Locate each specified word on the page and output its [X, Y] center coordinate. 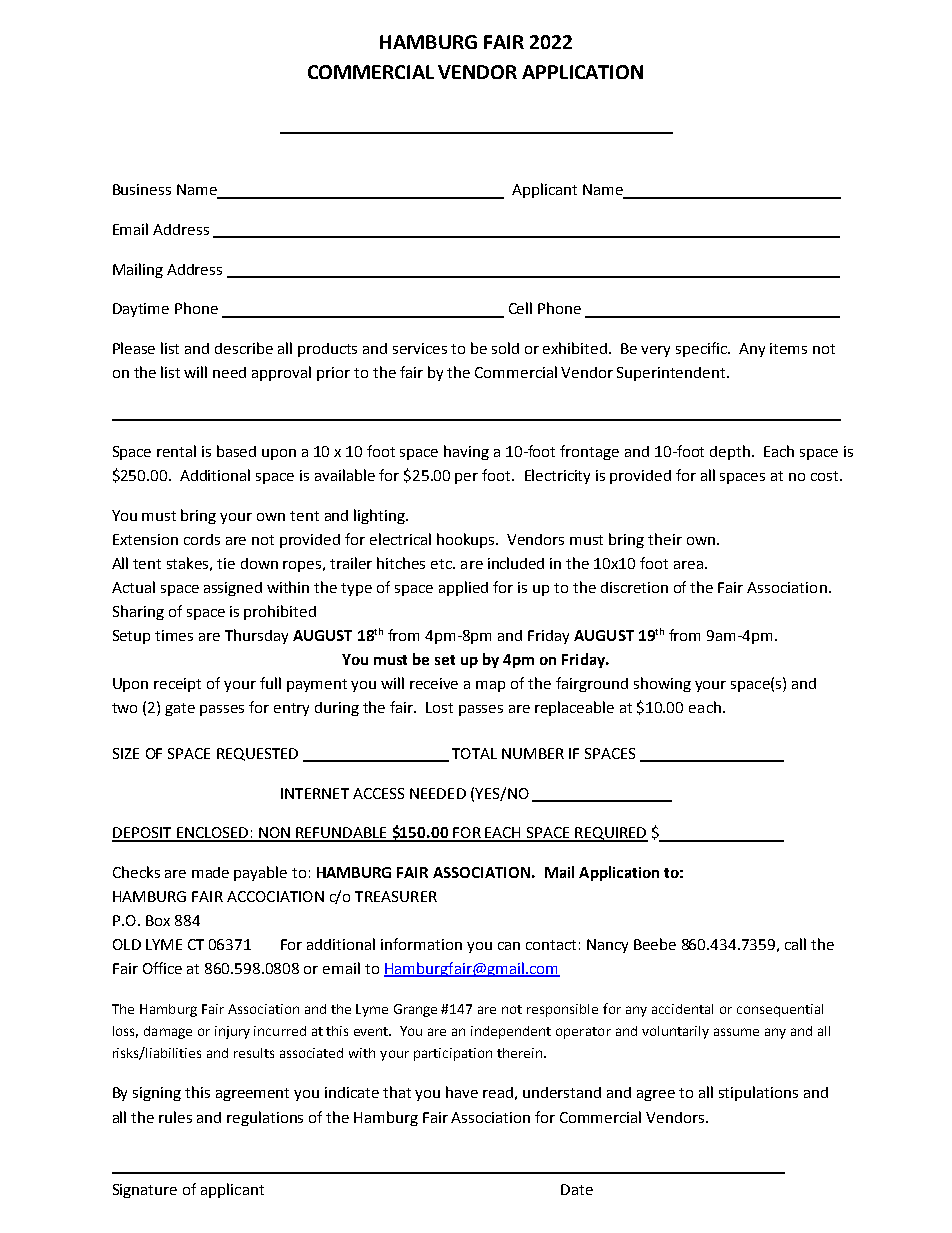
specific [703, 349]
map [490, 686]
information [421, 944]
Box [158, 920]
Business [142, 189]
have [462, 1092]
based [236, 451]
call [795, 944]
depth [731, 452]
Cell [520, 308]
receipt [177, 685]
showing [662, 684]
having [466, 452]
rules [175, 1117]
